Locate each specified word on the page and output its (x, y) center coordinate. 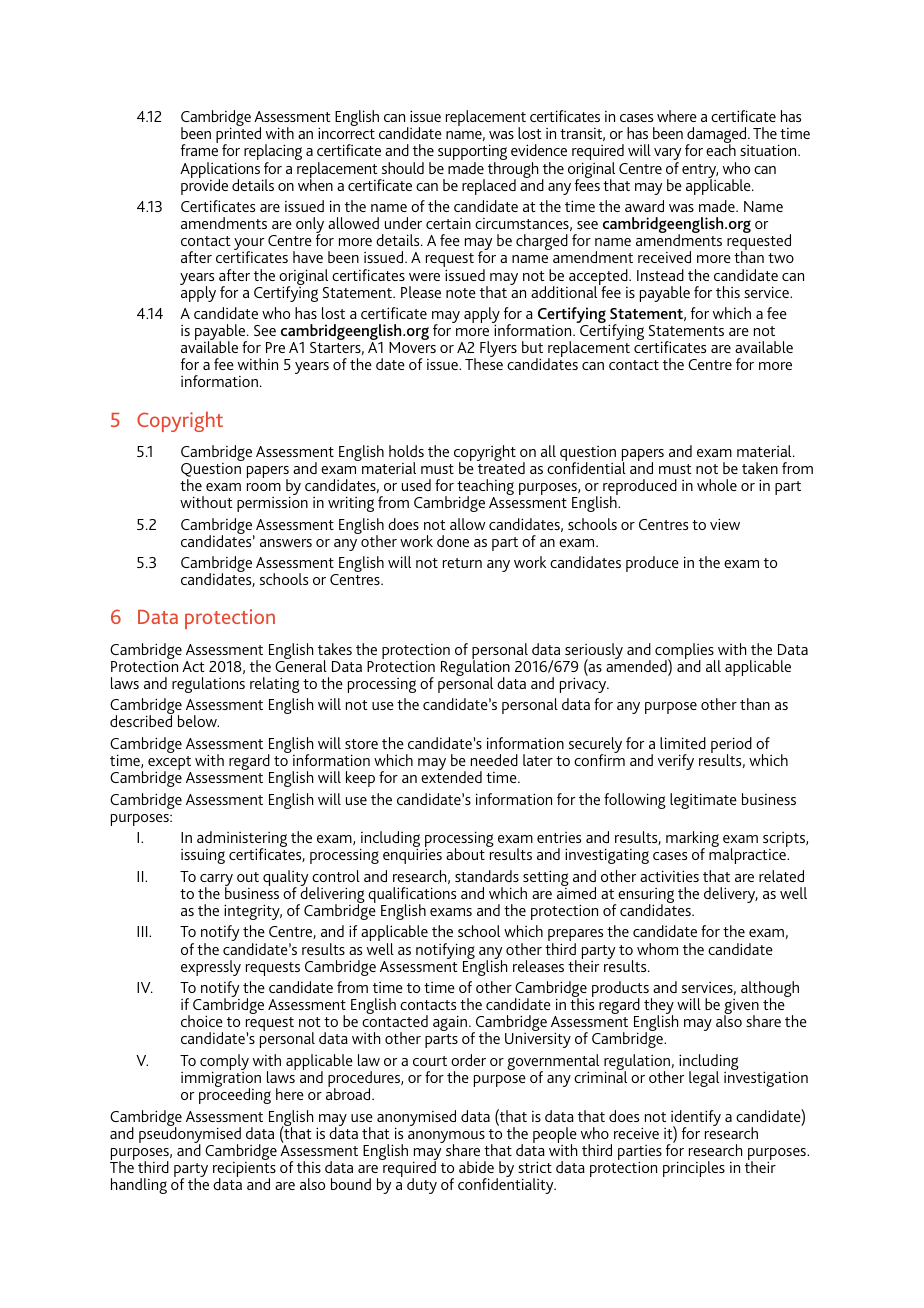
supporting (472, 153)
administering (242, 840)
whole (717, 485)
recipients (244, 1171)
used (416, 485)
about (465, 854)
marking (692, 840)
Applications (220, 171)
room (264, 487)
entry (700, 172)
